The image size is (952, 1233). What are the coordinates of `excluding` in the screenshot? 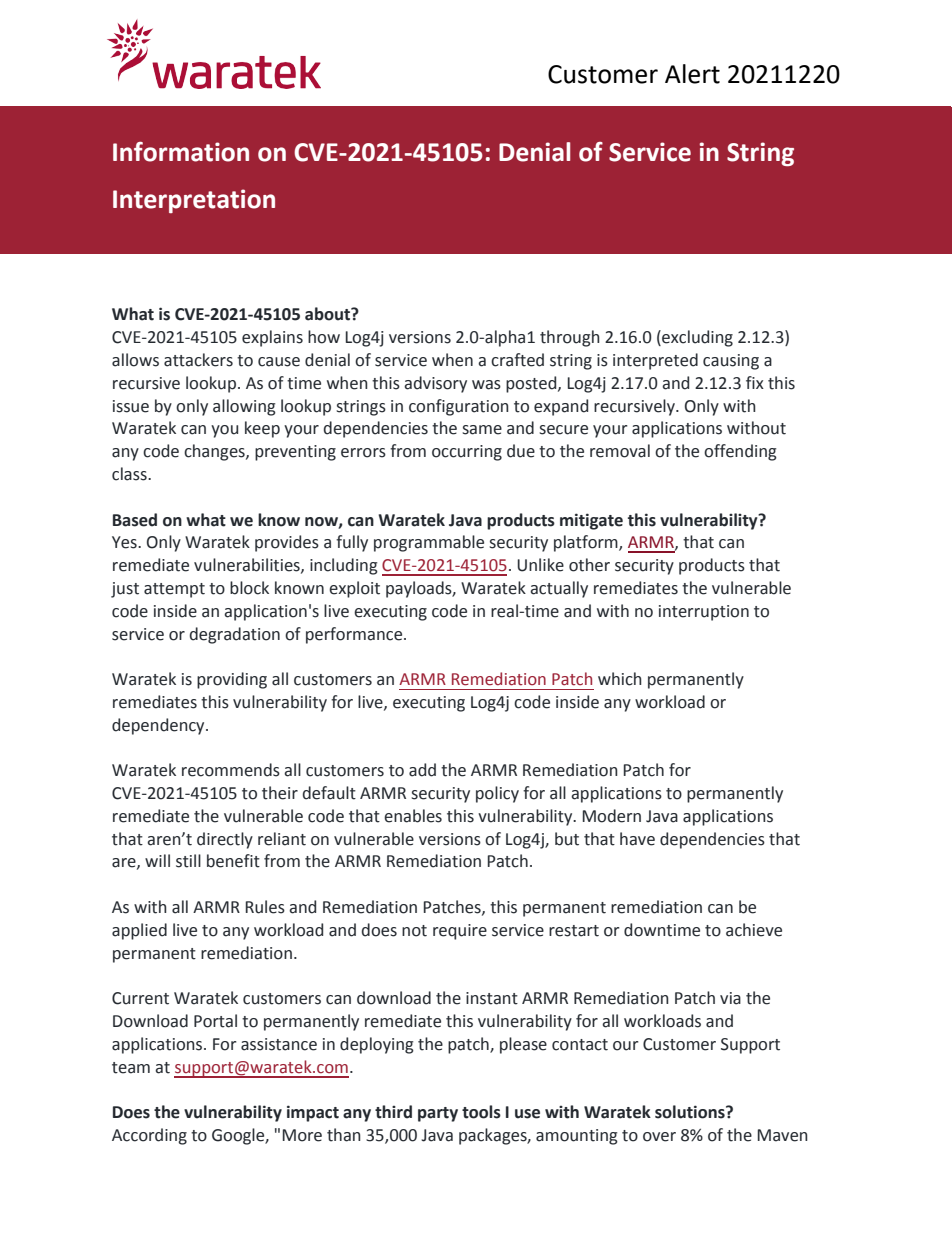 It's located at (696, 338).
